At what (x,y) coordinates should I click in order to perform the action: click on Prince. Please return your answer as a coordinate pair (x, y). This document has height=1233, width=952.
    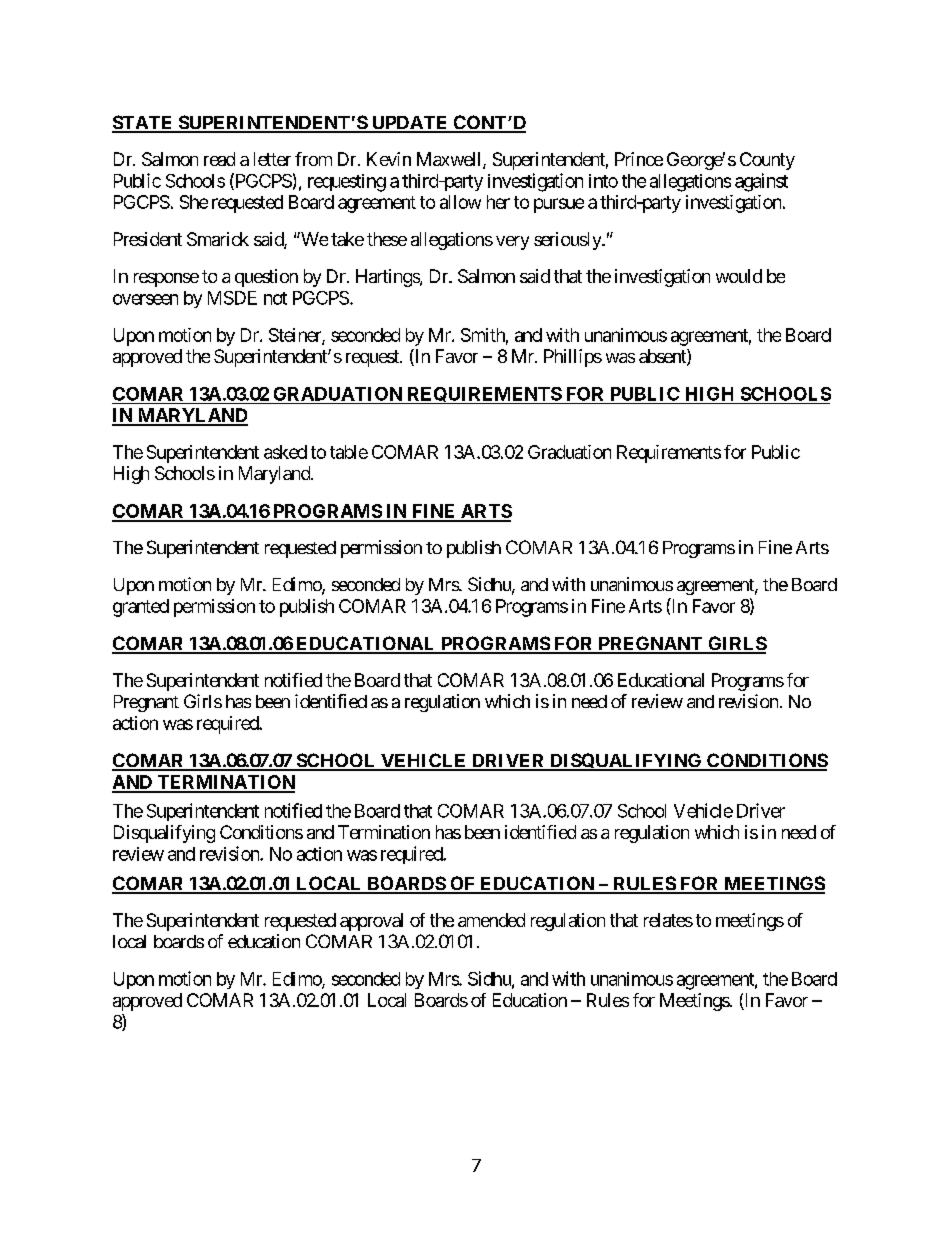
    Looking at the image, I should click on (639, 159).
